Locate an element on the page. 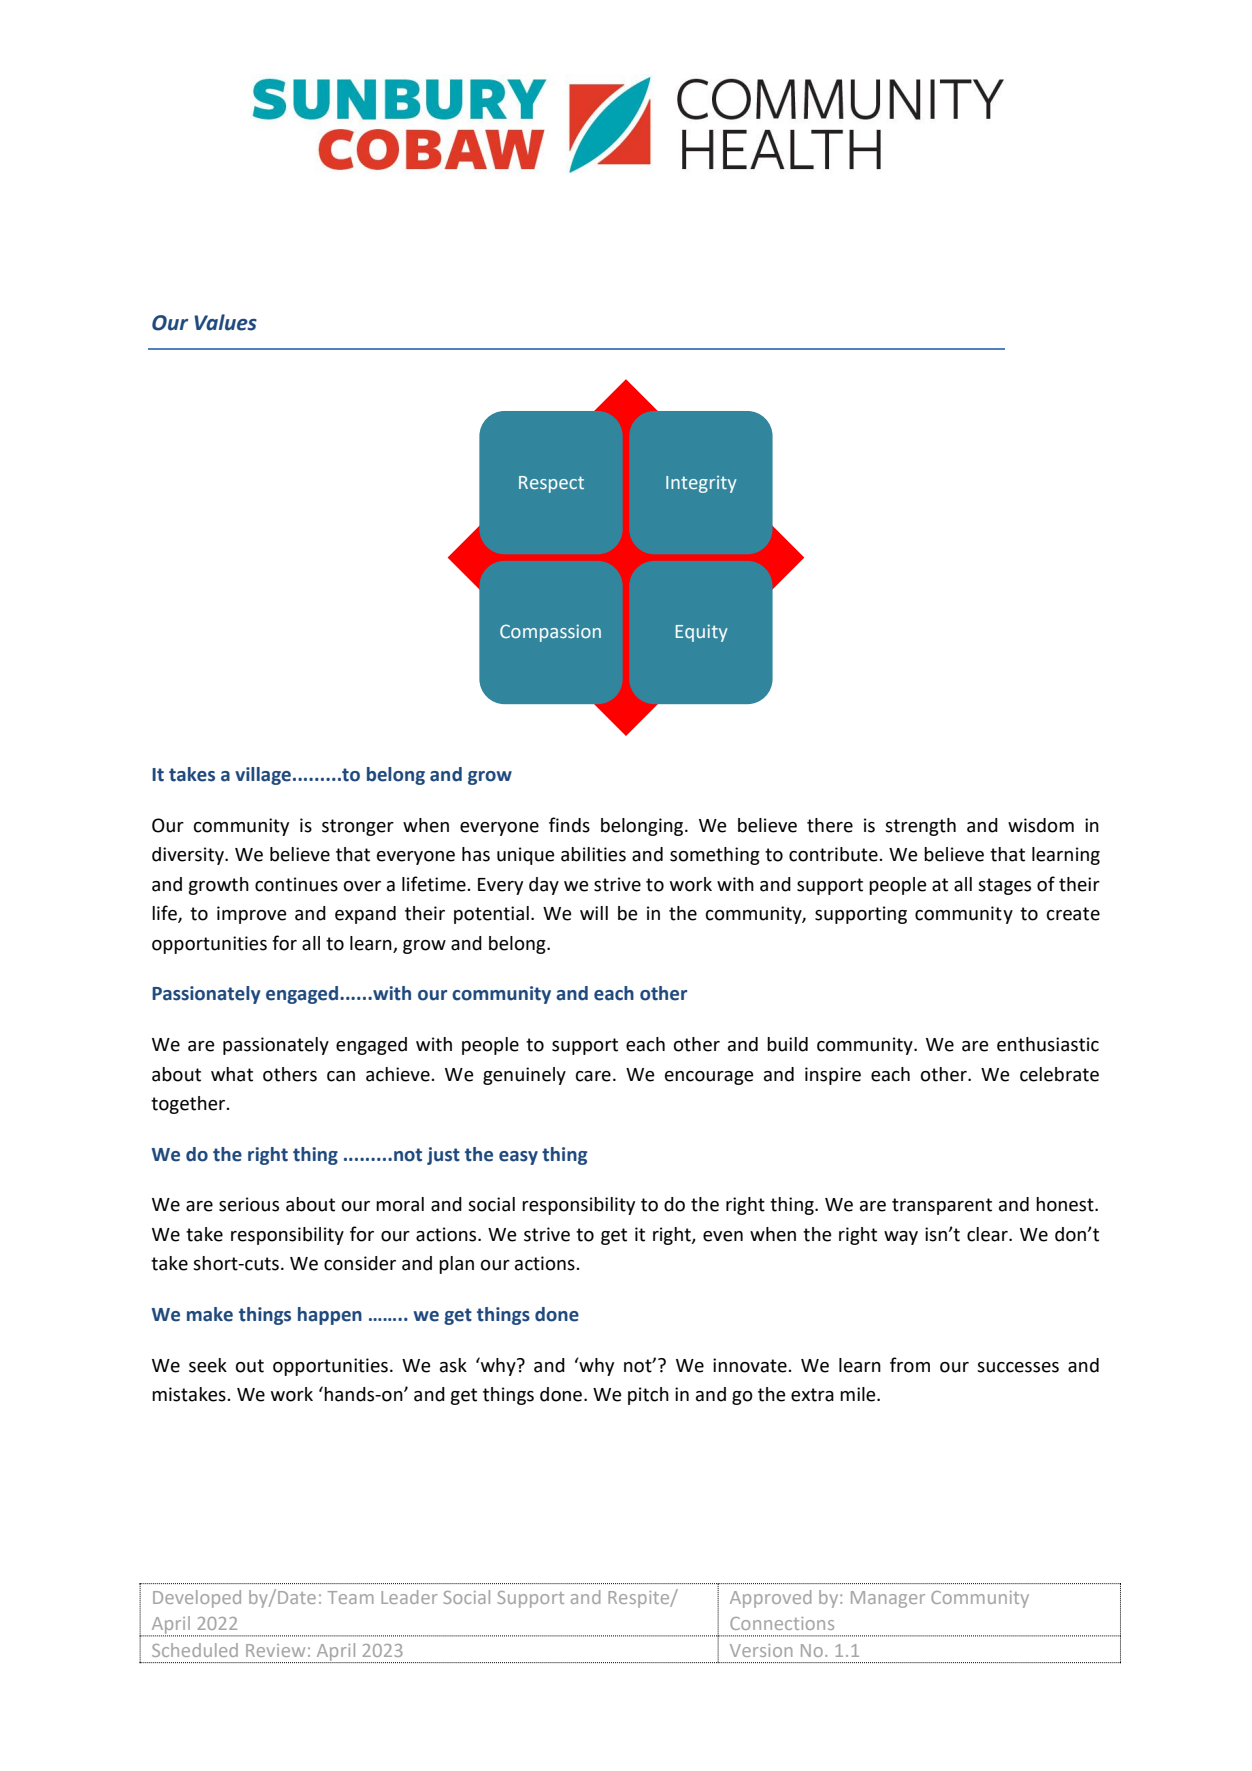 This image has height=1771, width=1252. even is located at coordinates (723, 1236).
